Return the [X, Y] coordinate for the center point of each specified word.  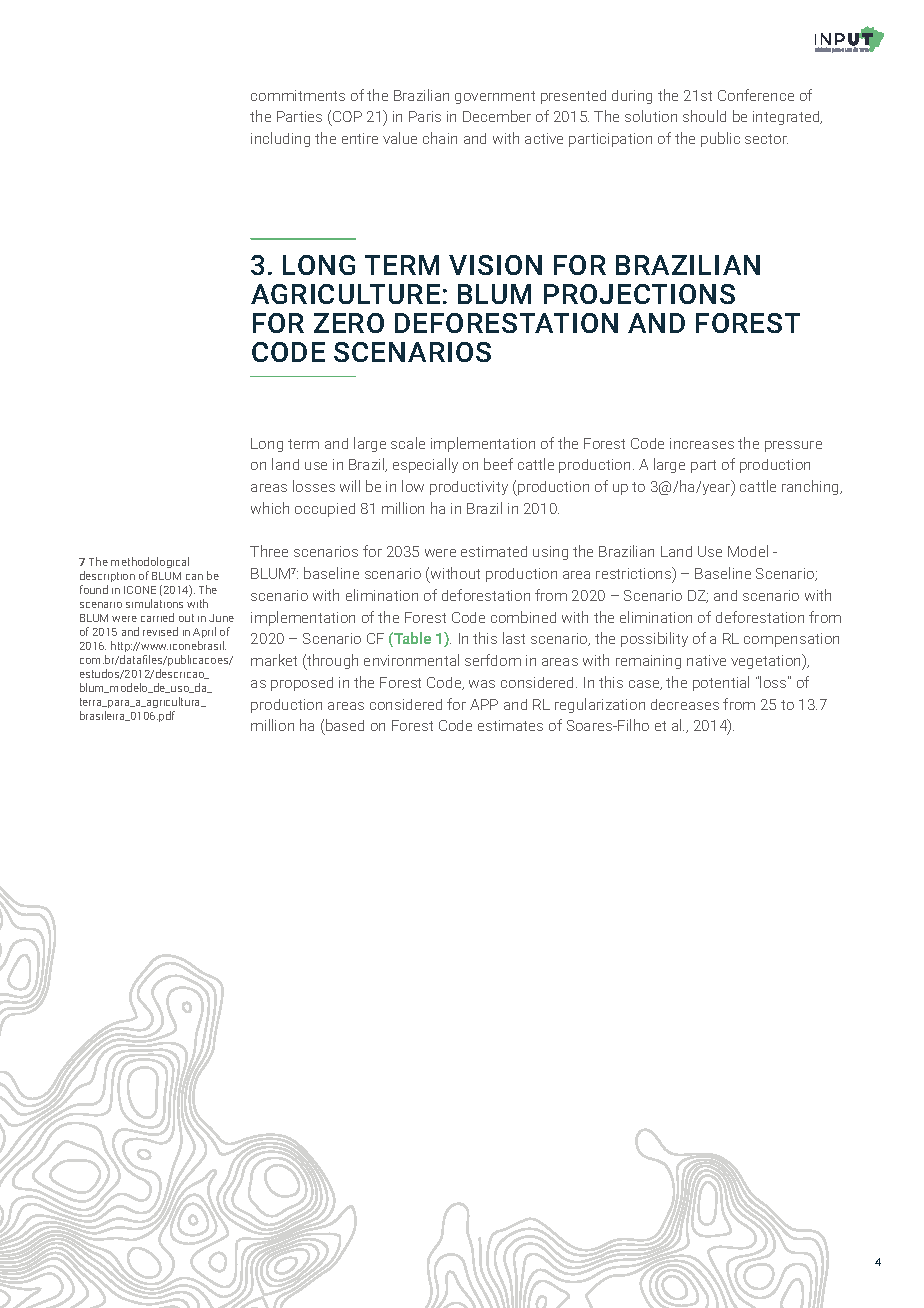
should [704, 116]
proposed [302, 684]
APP [484, 704]
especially [425, 465]
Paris [425, 116]
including [280, 139]
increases [702, 443]
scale [408, 443]
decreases [685, 704]
